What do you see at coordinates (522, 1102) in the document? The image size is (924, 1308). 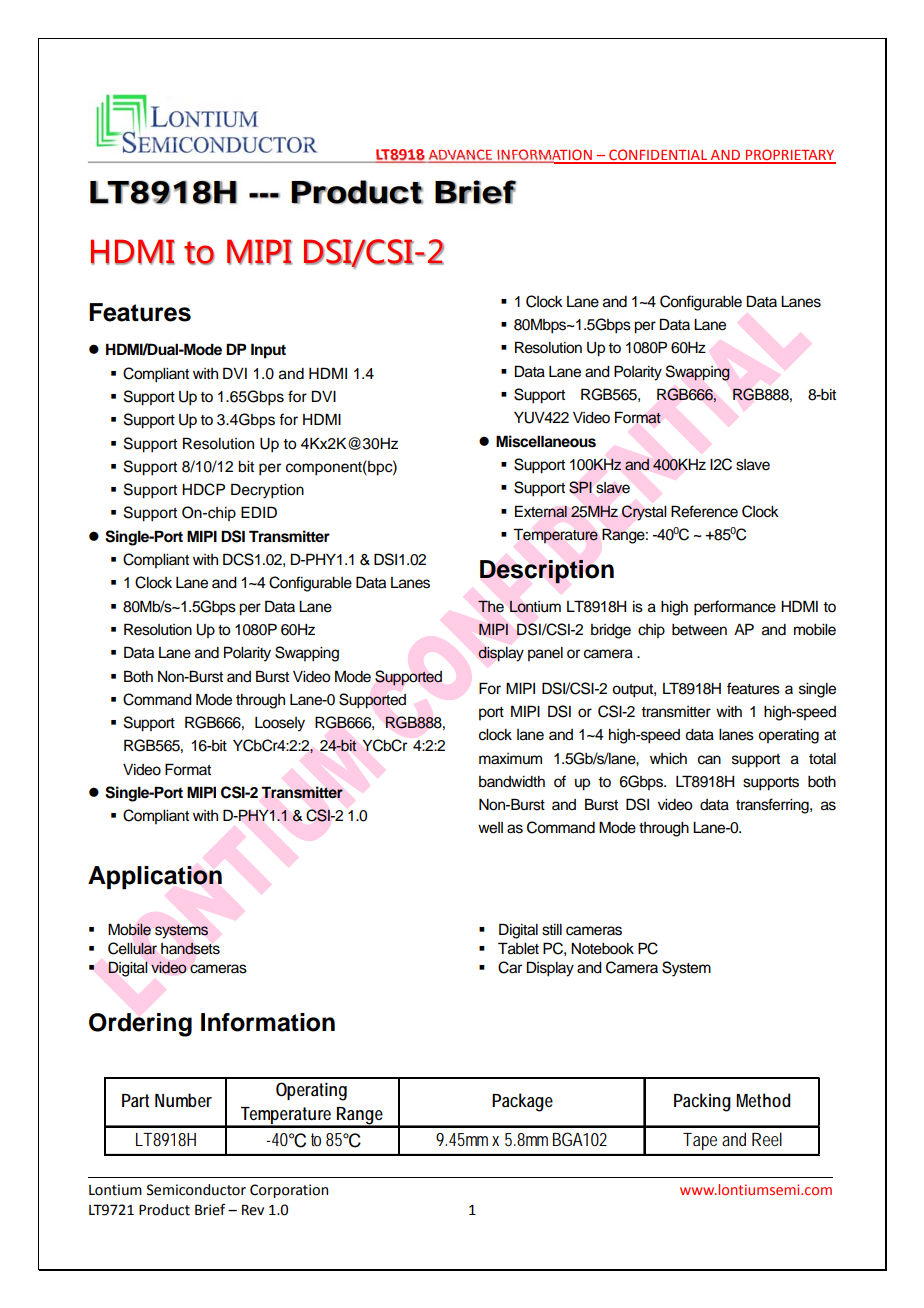 I see `Package` at bounding box center [522, 1102].
